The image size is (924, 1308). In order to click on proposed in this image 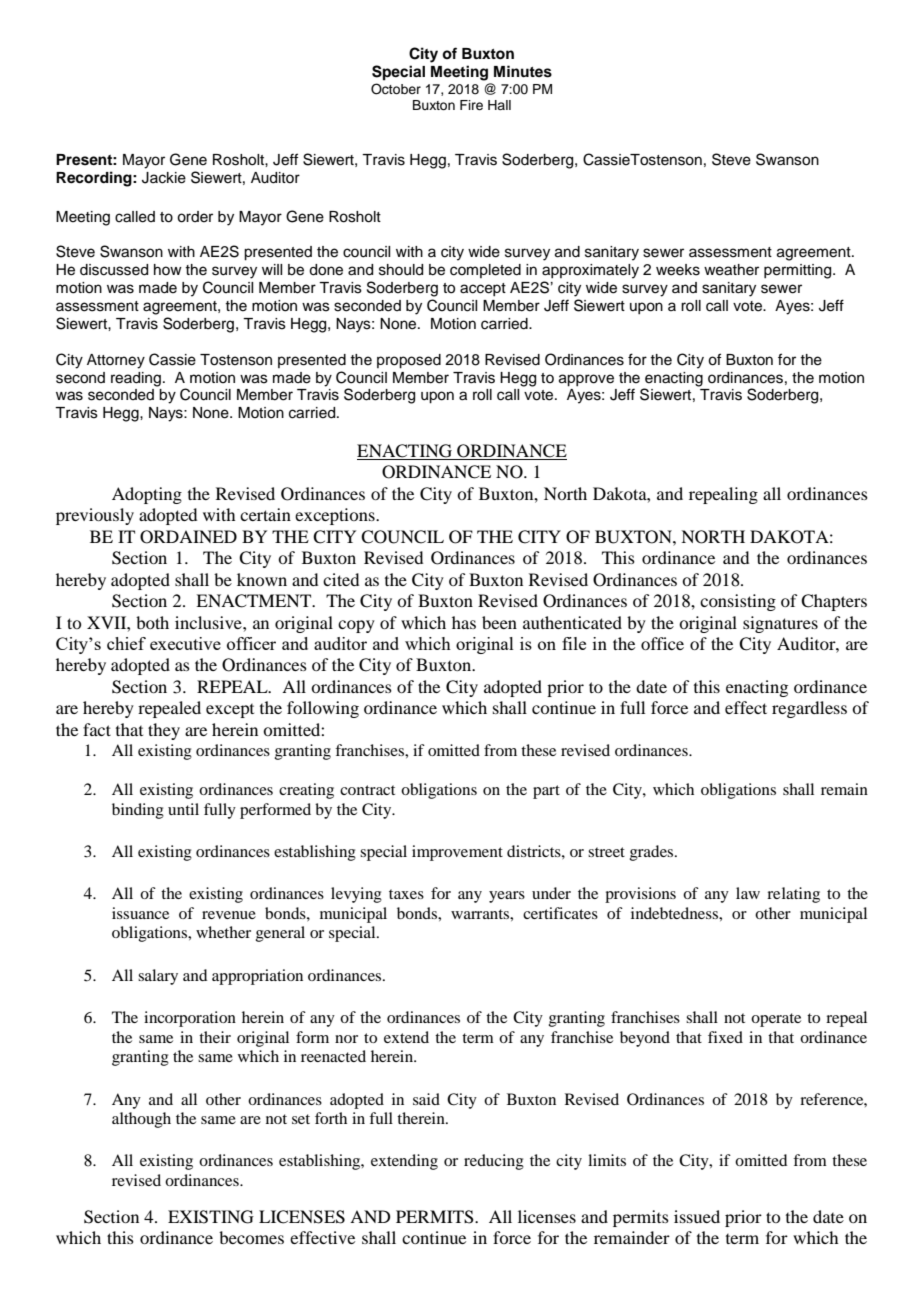, I will do `click(409, 361)`.
